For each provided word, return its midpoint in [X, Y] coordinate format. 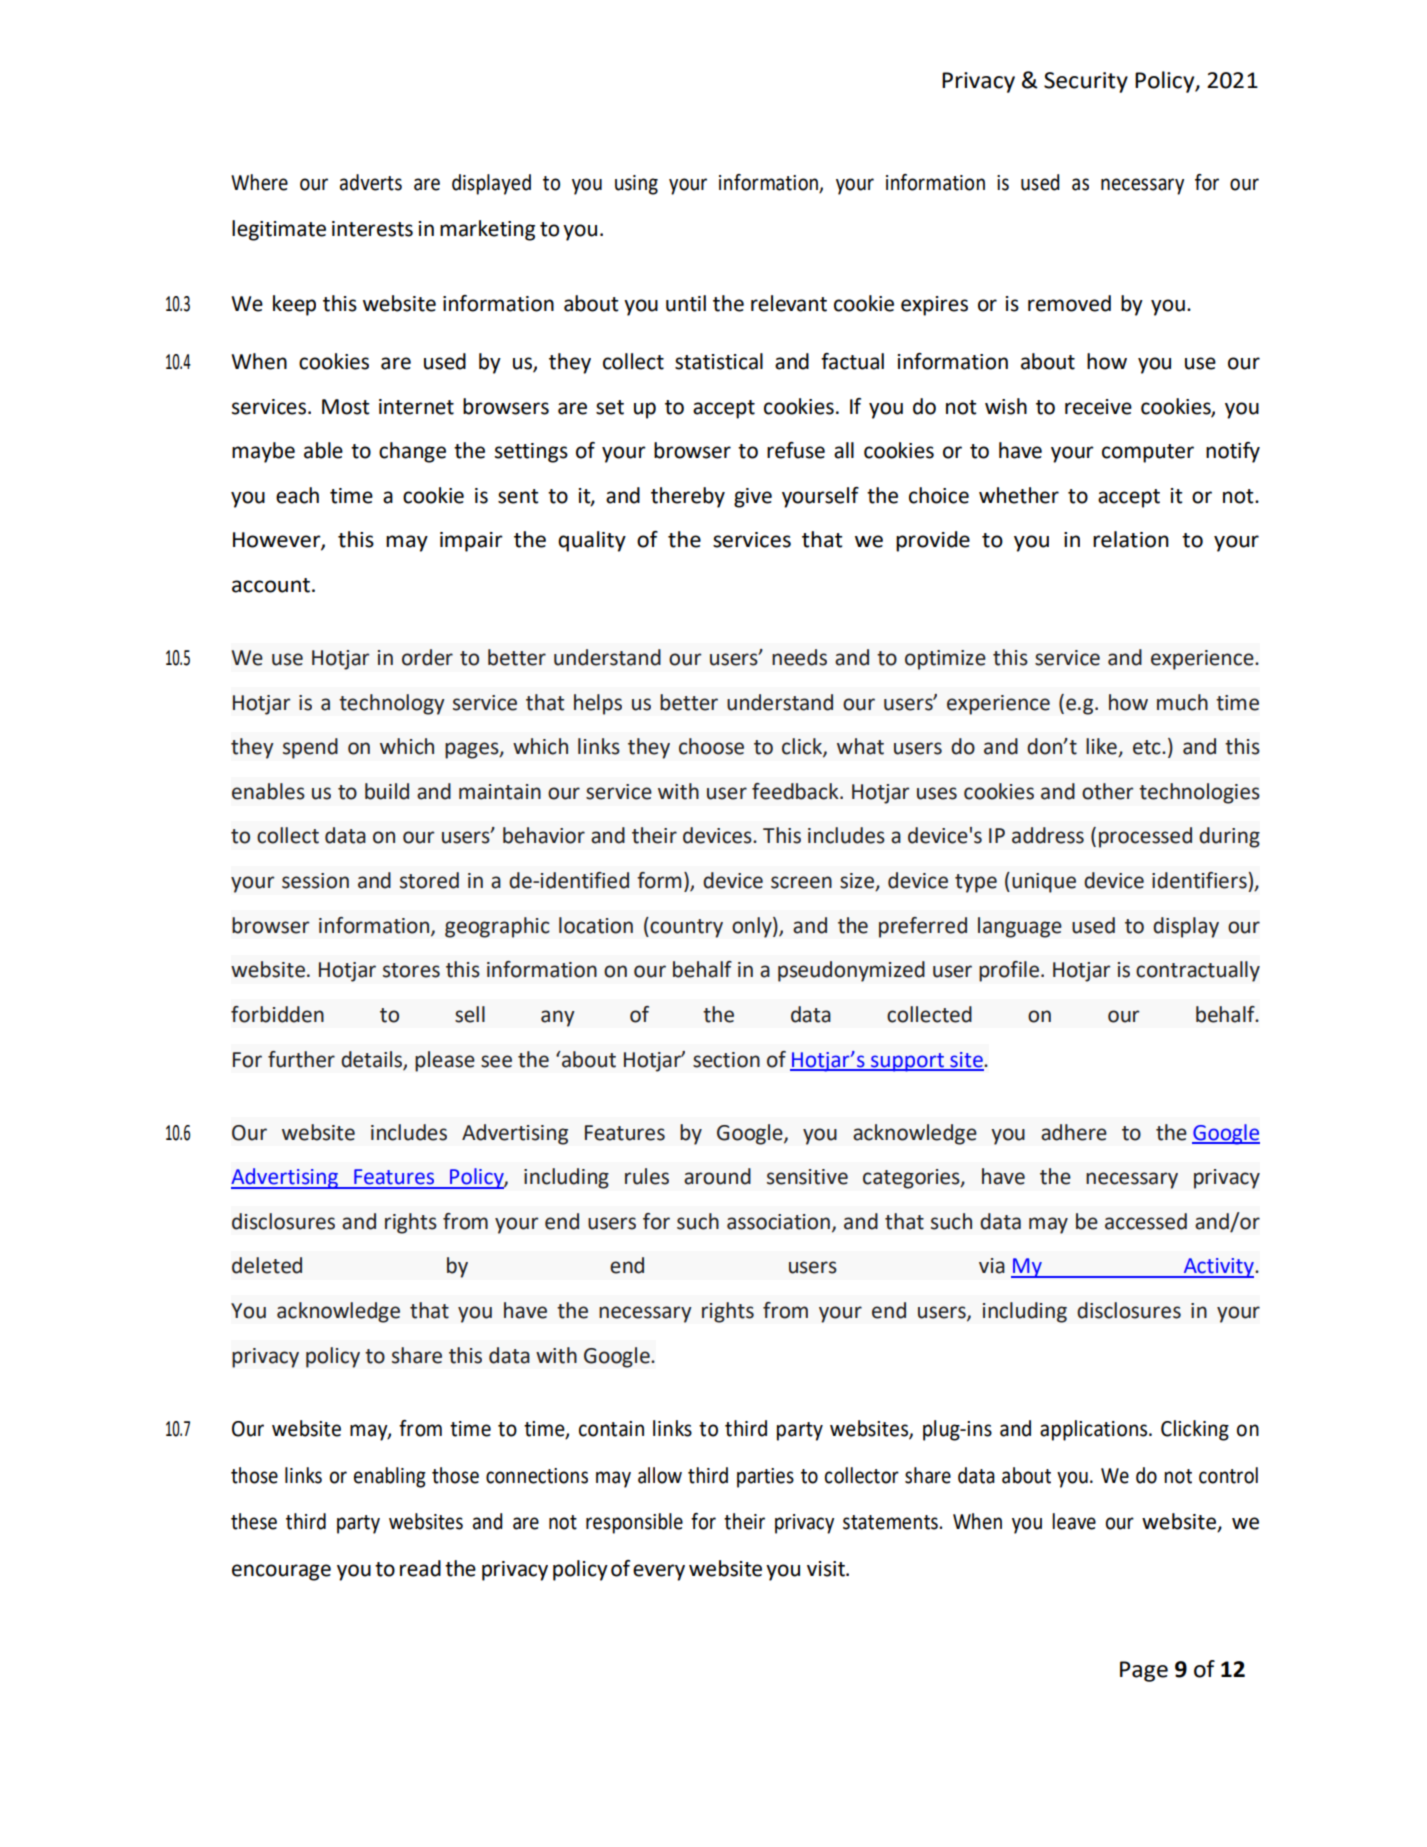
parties [765, 1478]
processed [1145, 837]
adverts [371, 182]
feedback [796, 791]
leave [1074, 1521]
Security [1086, 82]
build [387, 791]
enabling [390, 1477]
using [636, 185]
